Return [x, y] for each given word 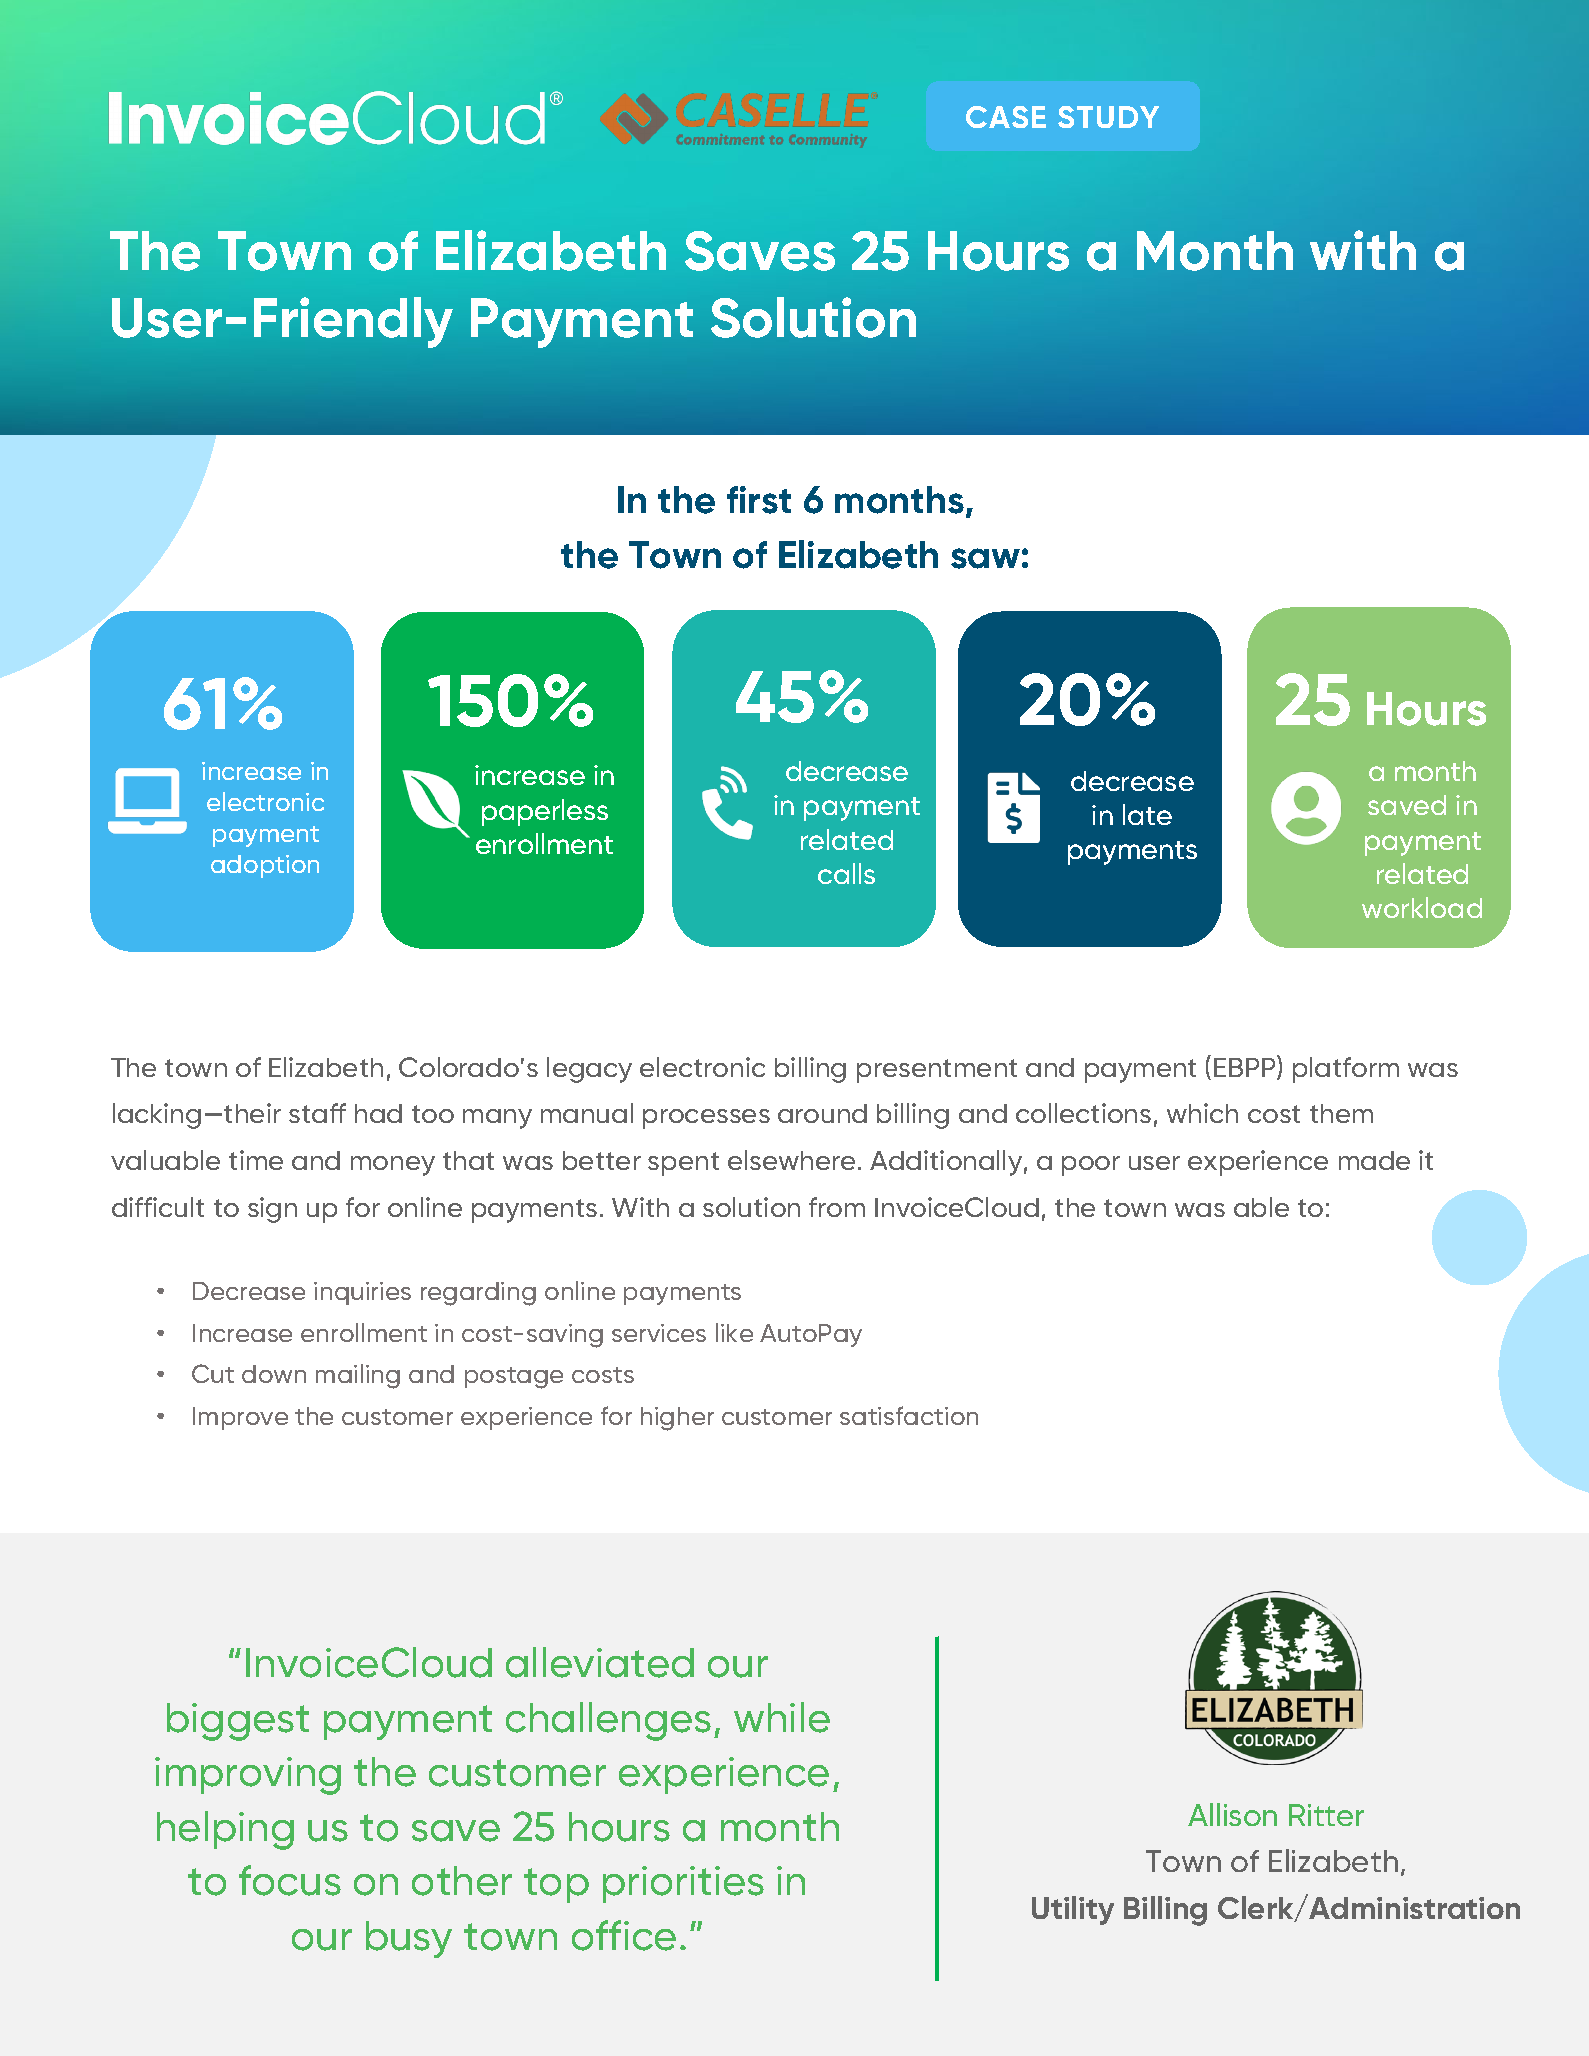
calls [846, 873]
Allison [1232, 1814]
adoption [265, 866]
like [734, 1332]
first [759, 500]
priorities [683, 1884]
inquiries [362, 1293]
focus [290, 1880]
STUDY [1108, 117]
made [1374, 1160]
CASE [1006, 117]
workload [1422, 907]
